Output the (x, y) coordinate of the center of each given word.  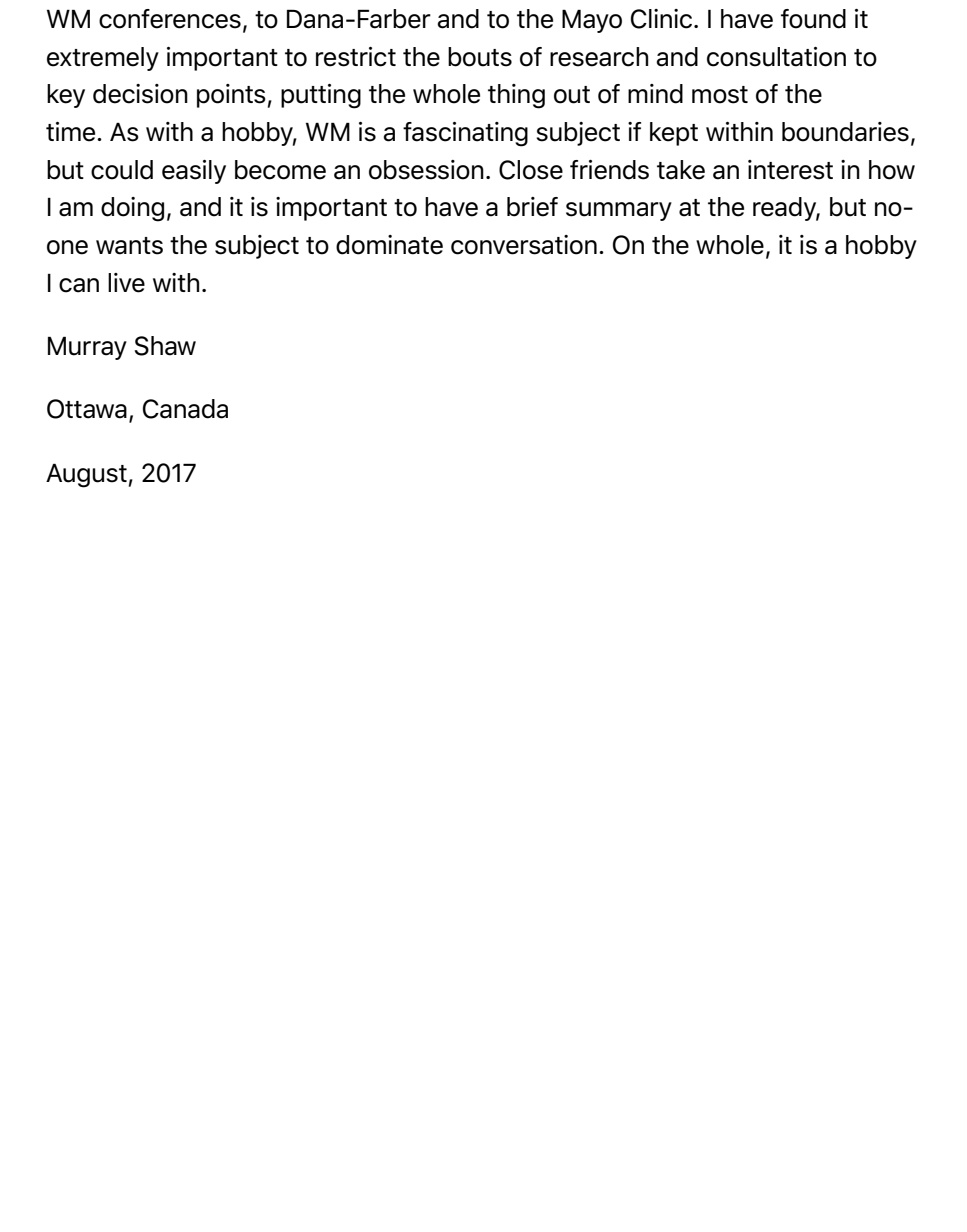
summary (619, 211)
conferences (170, 19)
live (126, 283)
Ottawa (87, 409)
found (813, 19)
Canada (185, 409)
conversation (524, 245)
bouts (480, 57)
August (86, 475)
